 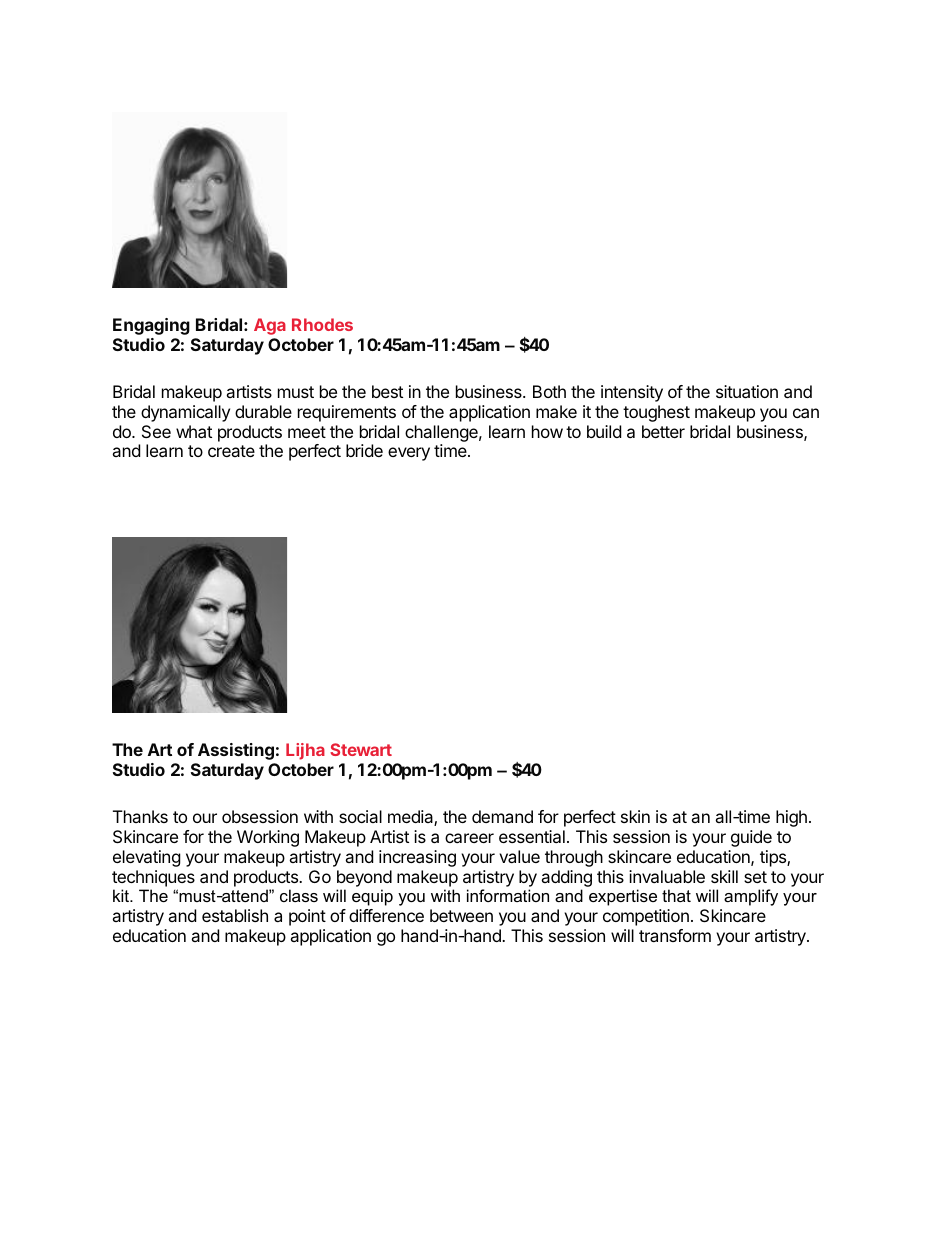 I want to click on Stewart, so click(x=361, y=749).
